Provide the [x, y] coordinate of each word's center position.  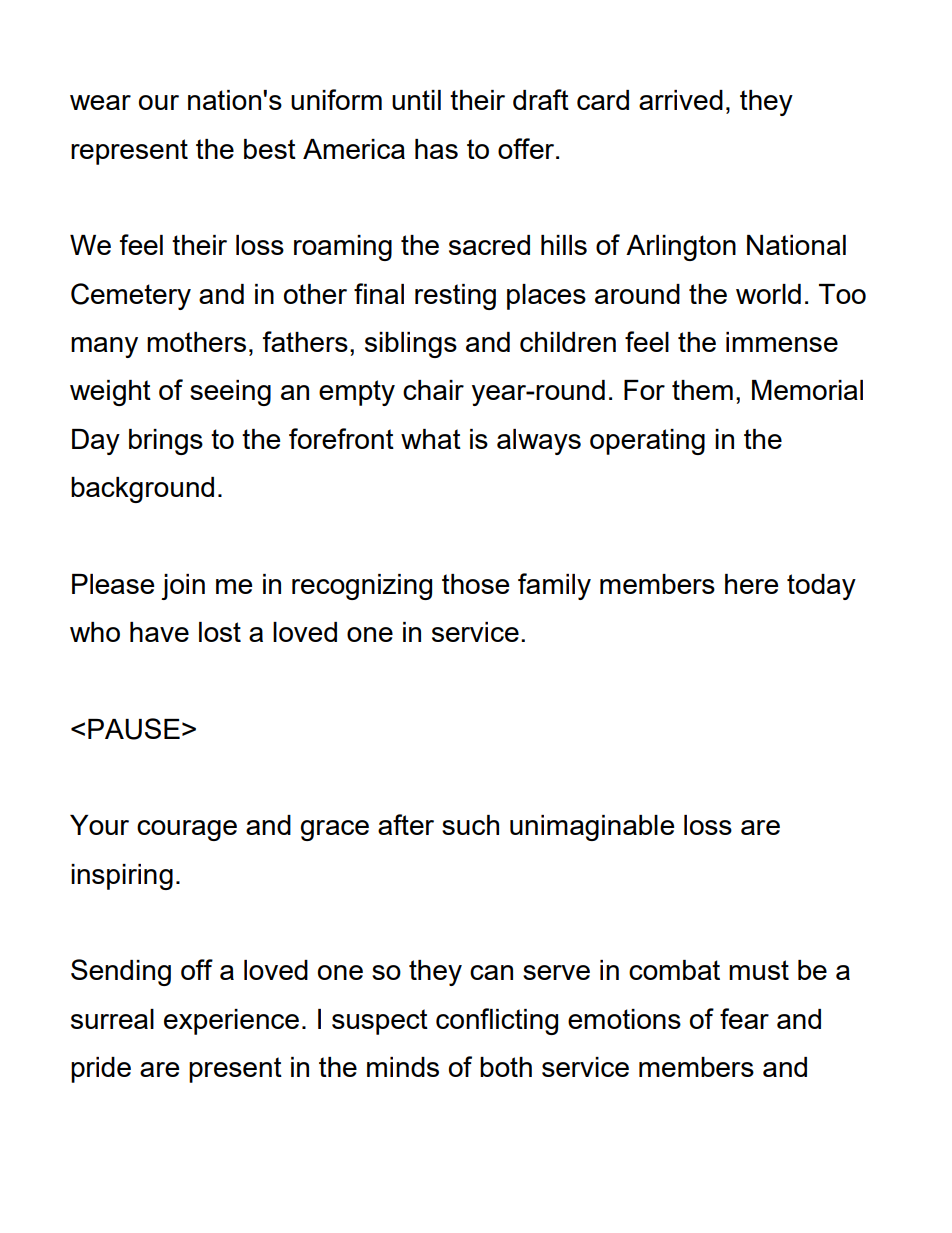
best [270, 149]
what [431, 439]
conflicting [497, 1021]
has [436, 149]
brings [166, 442]
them [702, 390]
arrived [681, 100]
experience [231, 1022]
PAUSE [134, 729]
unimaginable [592, 828]
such [470, 825]
